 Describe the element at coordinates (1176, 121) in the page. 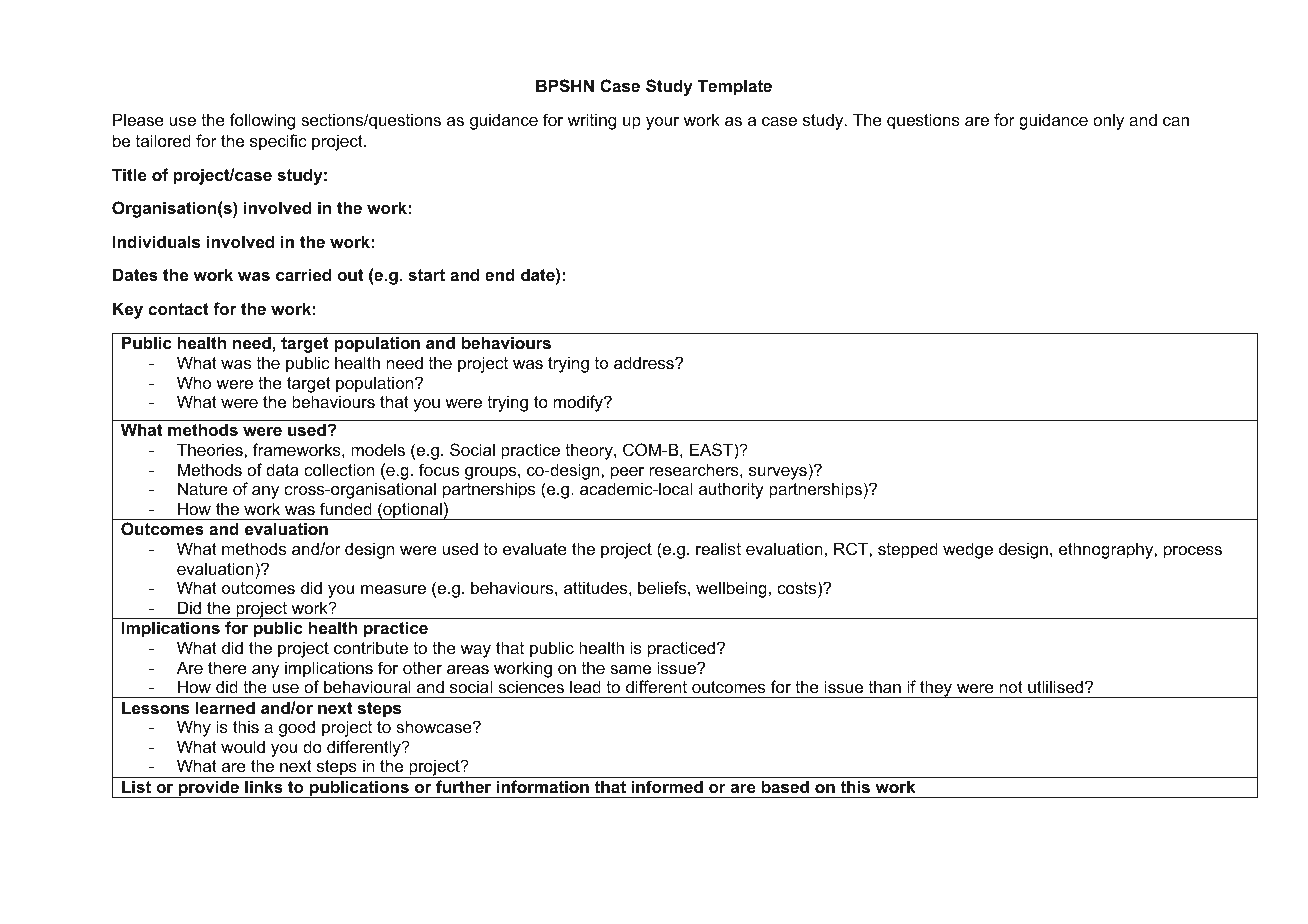

I see `can` at that location.
